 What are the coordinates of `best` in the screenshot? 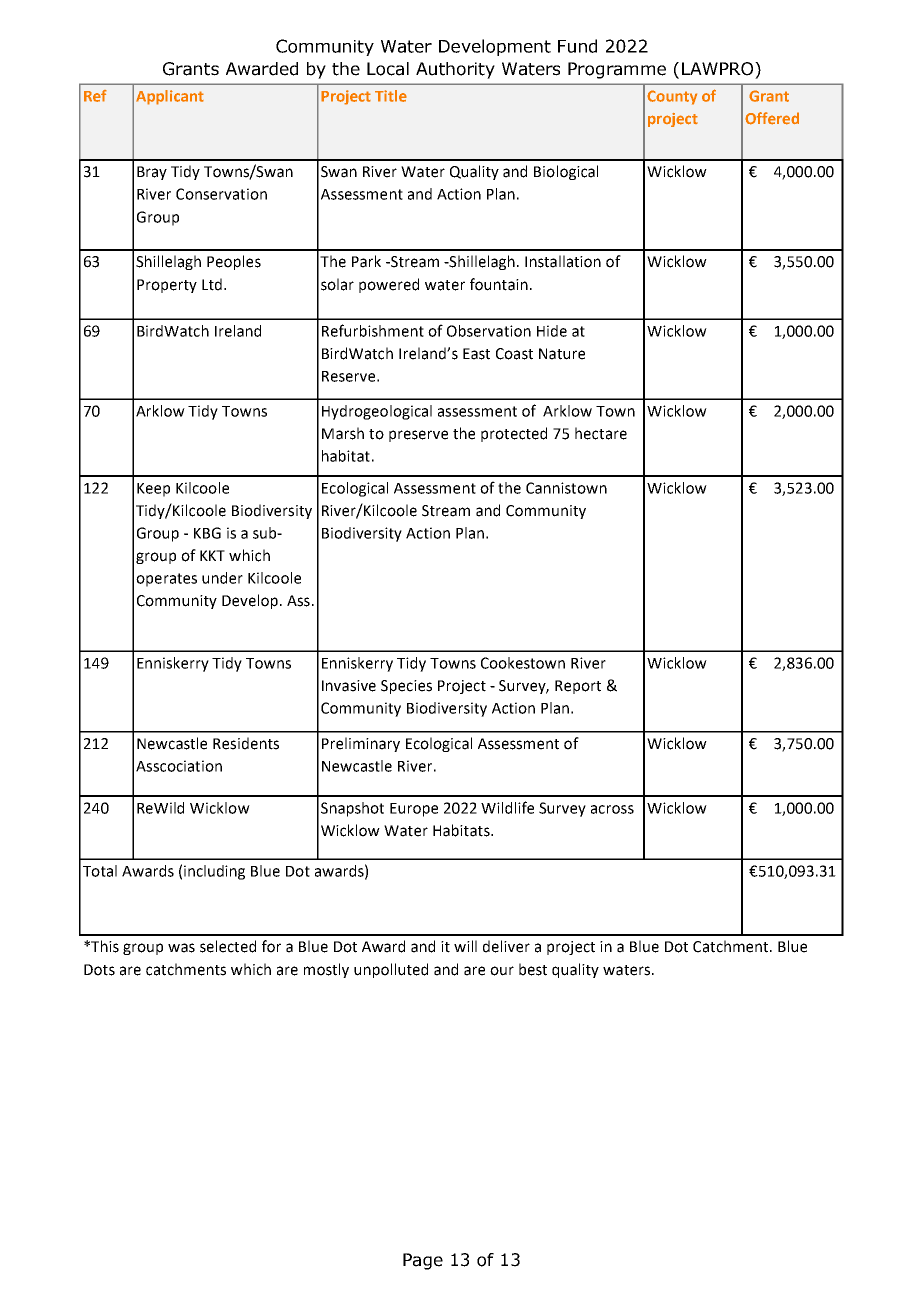 It's located at (533, 969).
